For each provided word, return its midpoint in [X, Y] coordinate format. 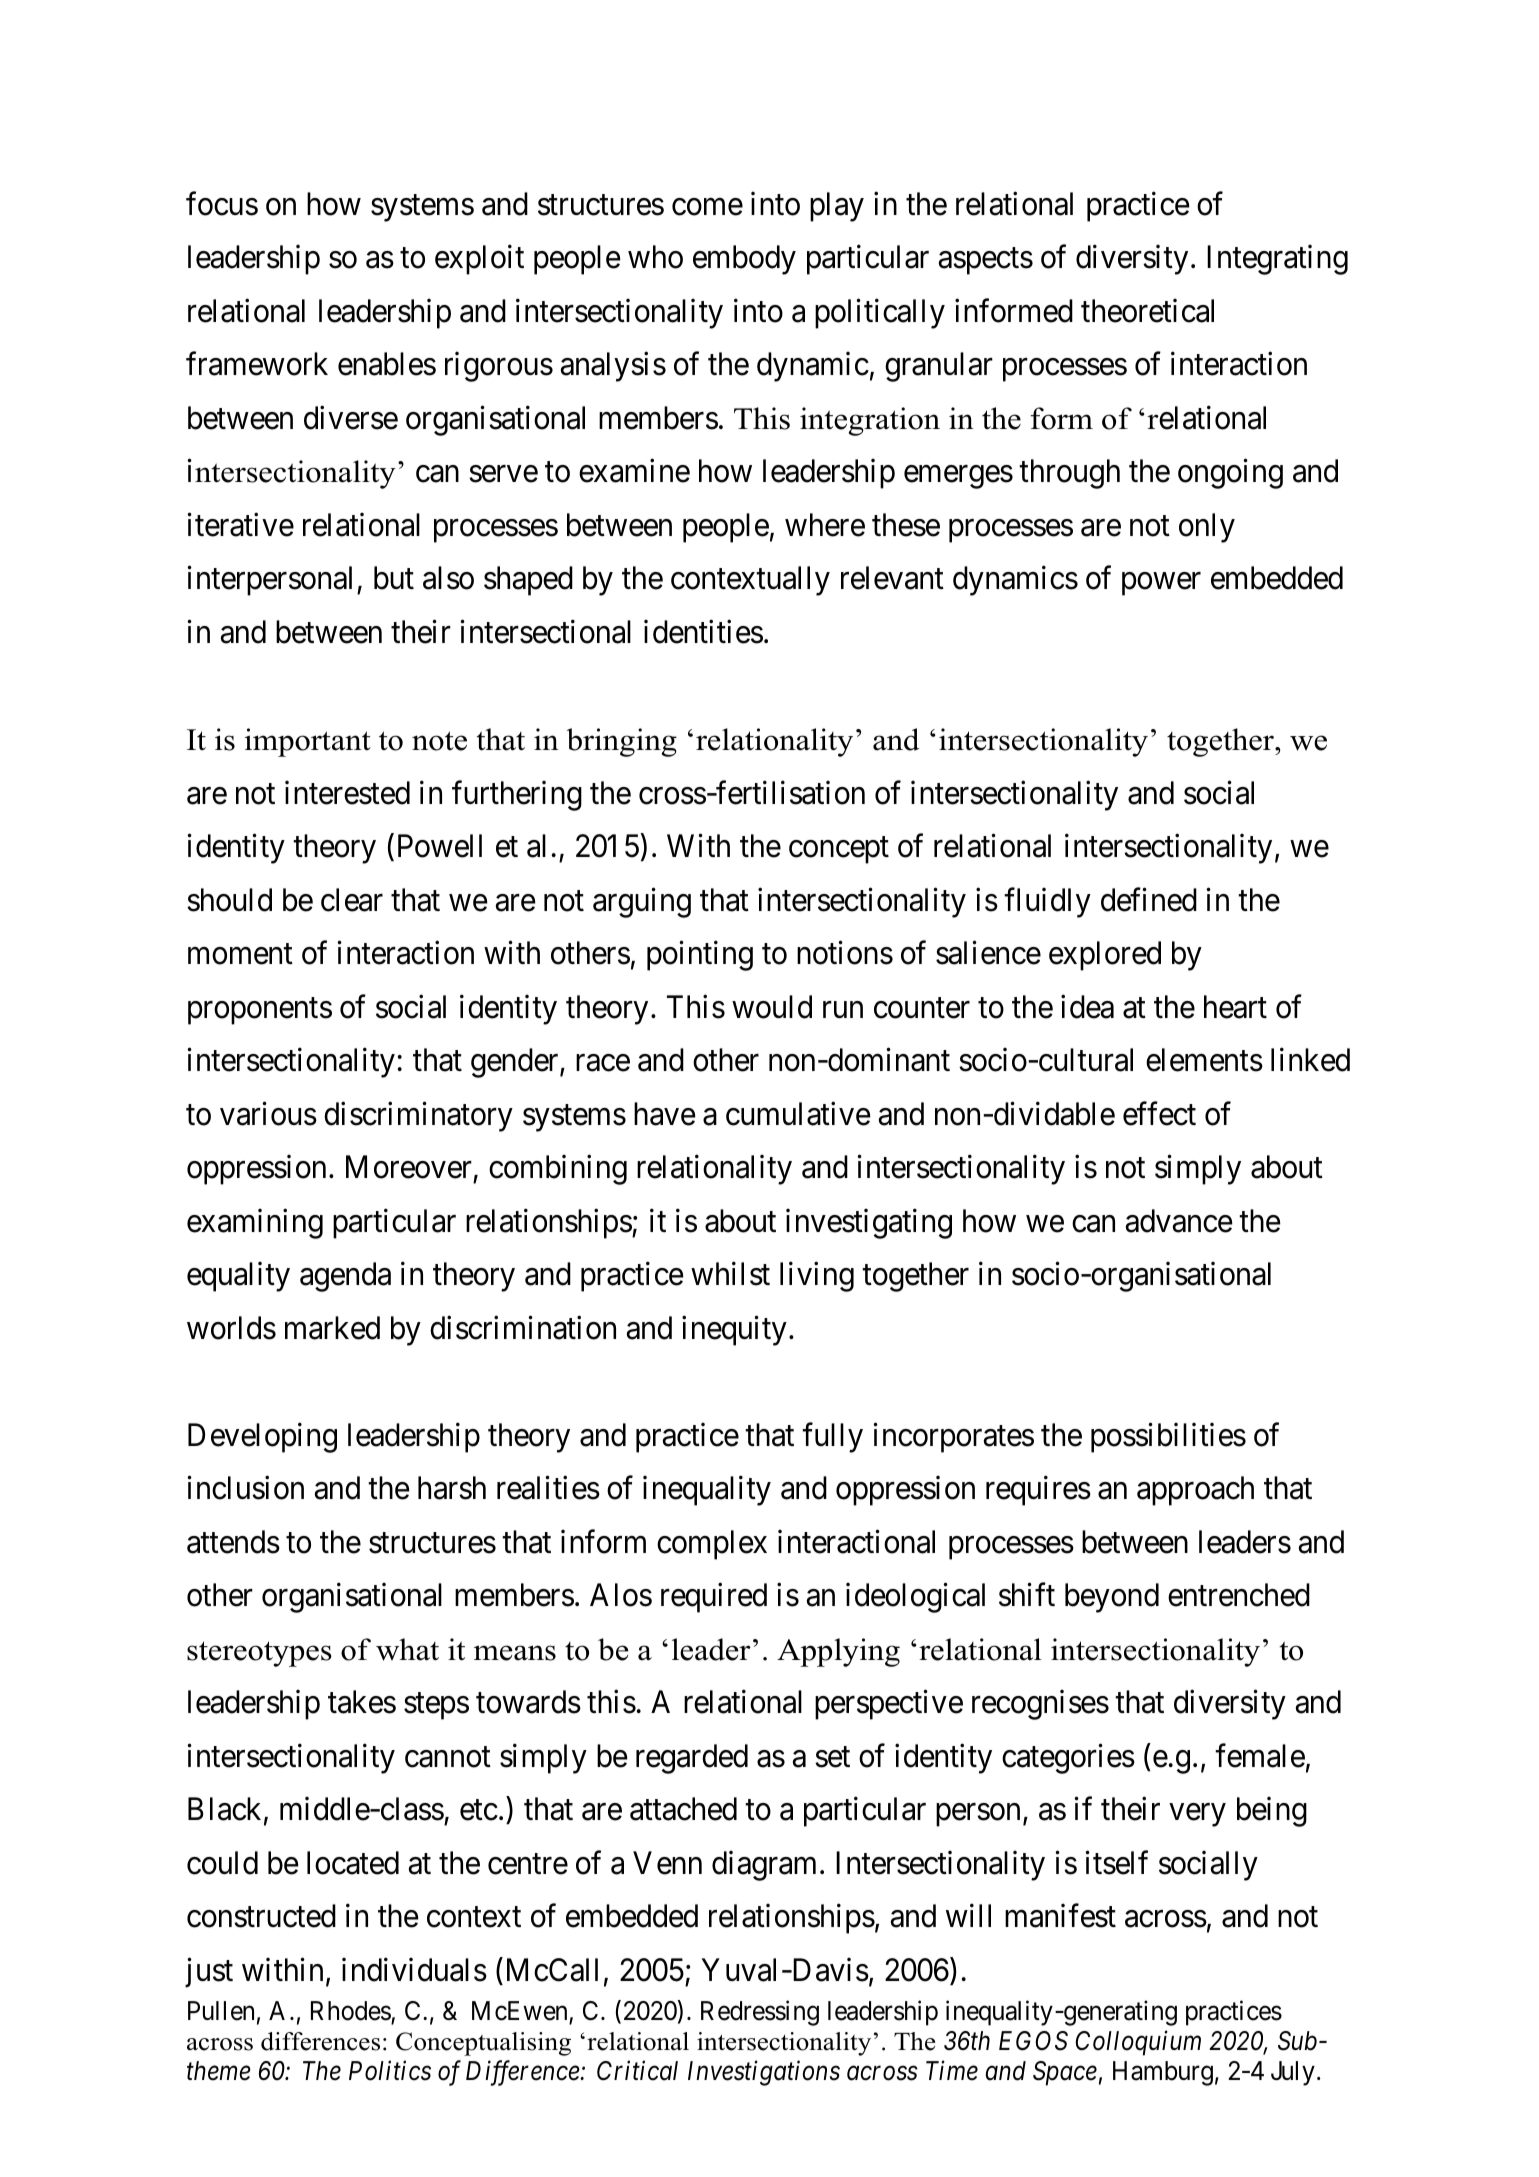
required [714, 1598]
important [308, 742]
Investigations [764, 2073]
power [1161, 584]
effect [1159, 1114]
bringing [622, 742]
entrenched [1239, 1595]
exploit [479, 260]
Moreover [409, 1167]
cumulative [798, 1114]
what [407, 1649]
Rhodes [351, 2012]
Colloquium [1138, 2043]
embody [744, 260]
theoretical [1147, 311]
